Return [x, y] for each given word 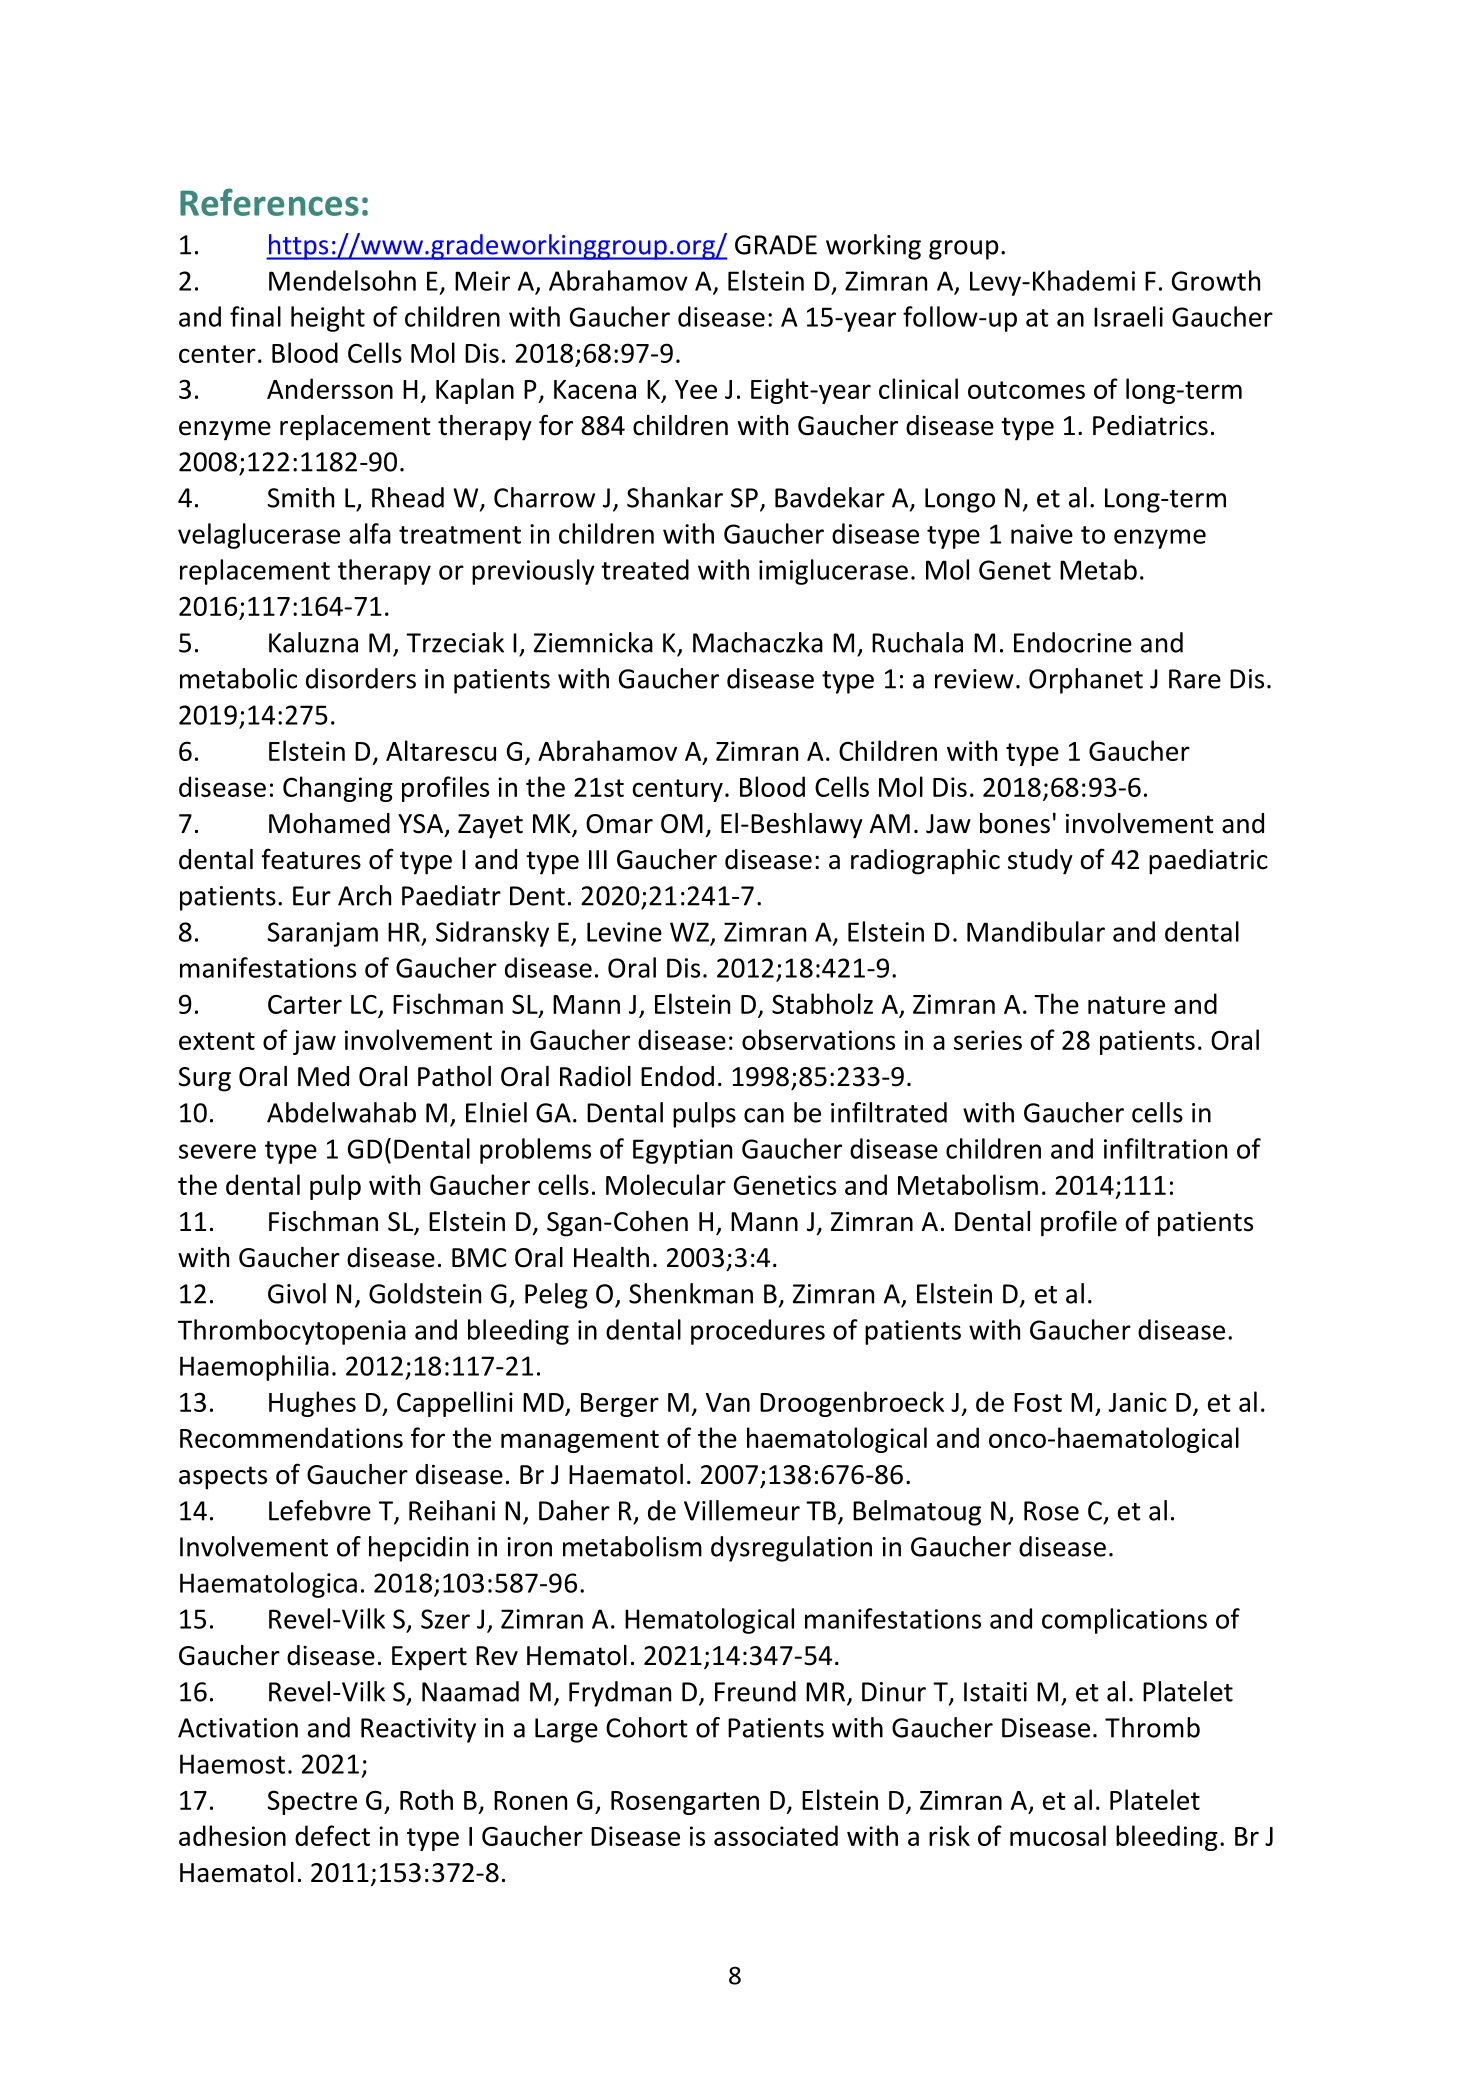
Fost [1038, 1402]
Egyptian [682, 1151]
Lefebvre [320, 1510]
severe [217, 1151]
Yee [696, 389]
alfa [370, 533]
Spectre [312, 1802]
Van [728, 1402]
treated [645, 569]
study [1040, 862]
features [311, 859]
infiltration [1165, 1148]
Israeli [1128, 316]
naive [1042, 534]
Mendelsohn [342, 280]
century [678, 790]
